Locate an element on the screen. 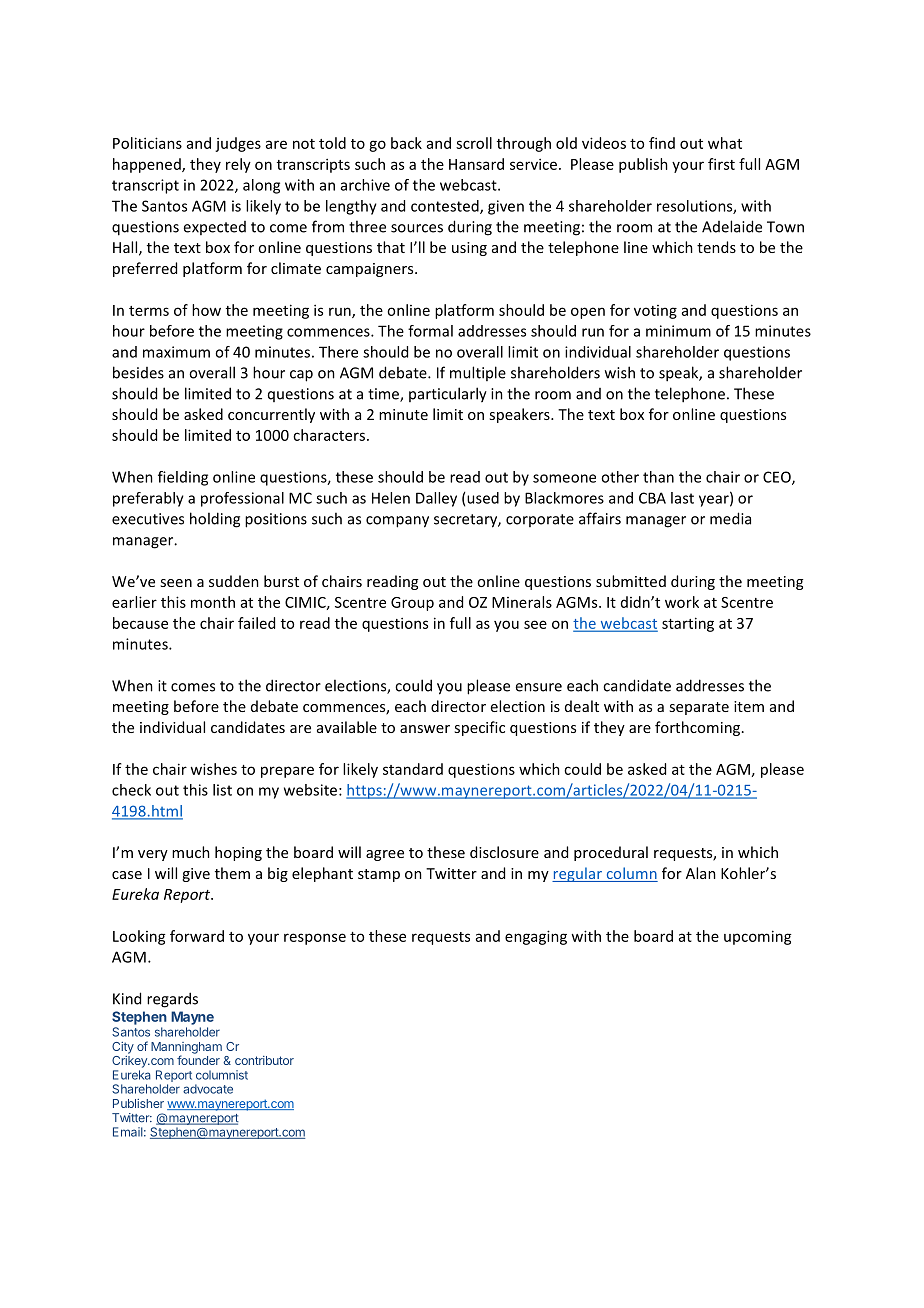 The height and width of the screenshot is (1308, 924). contributor is located at coordinates (264, 1060).
